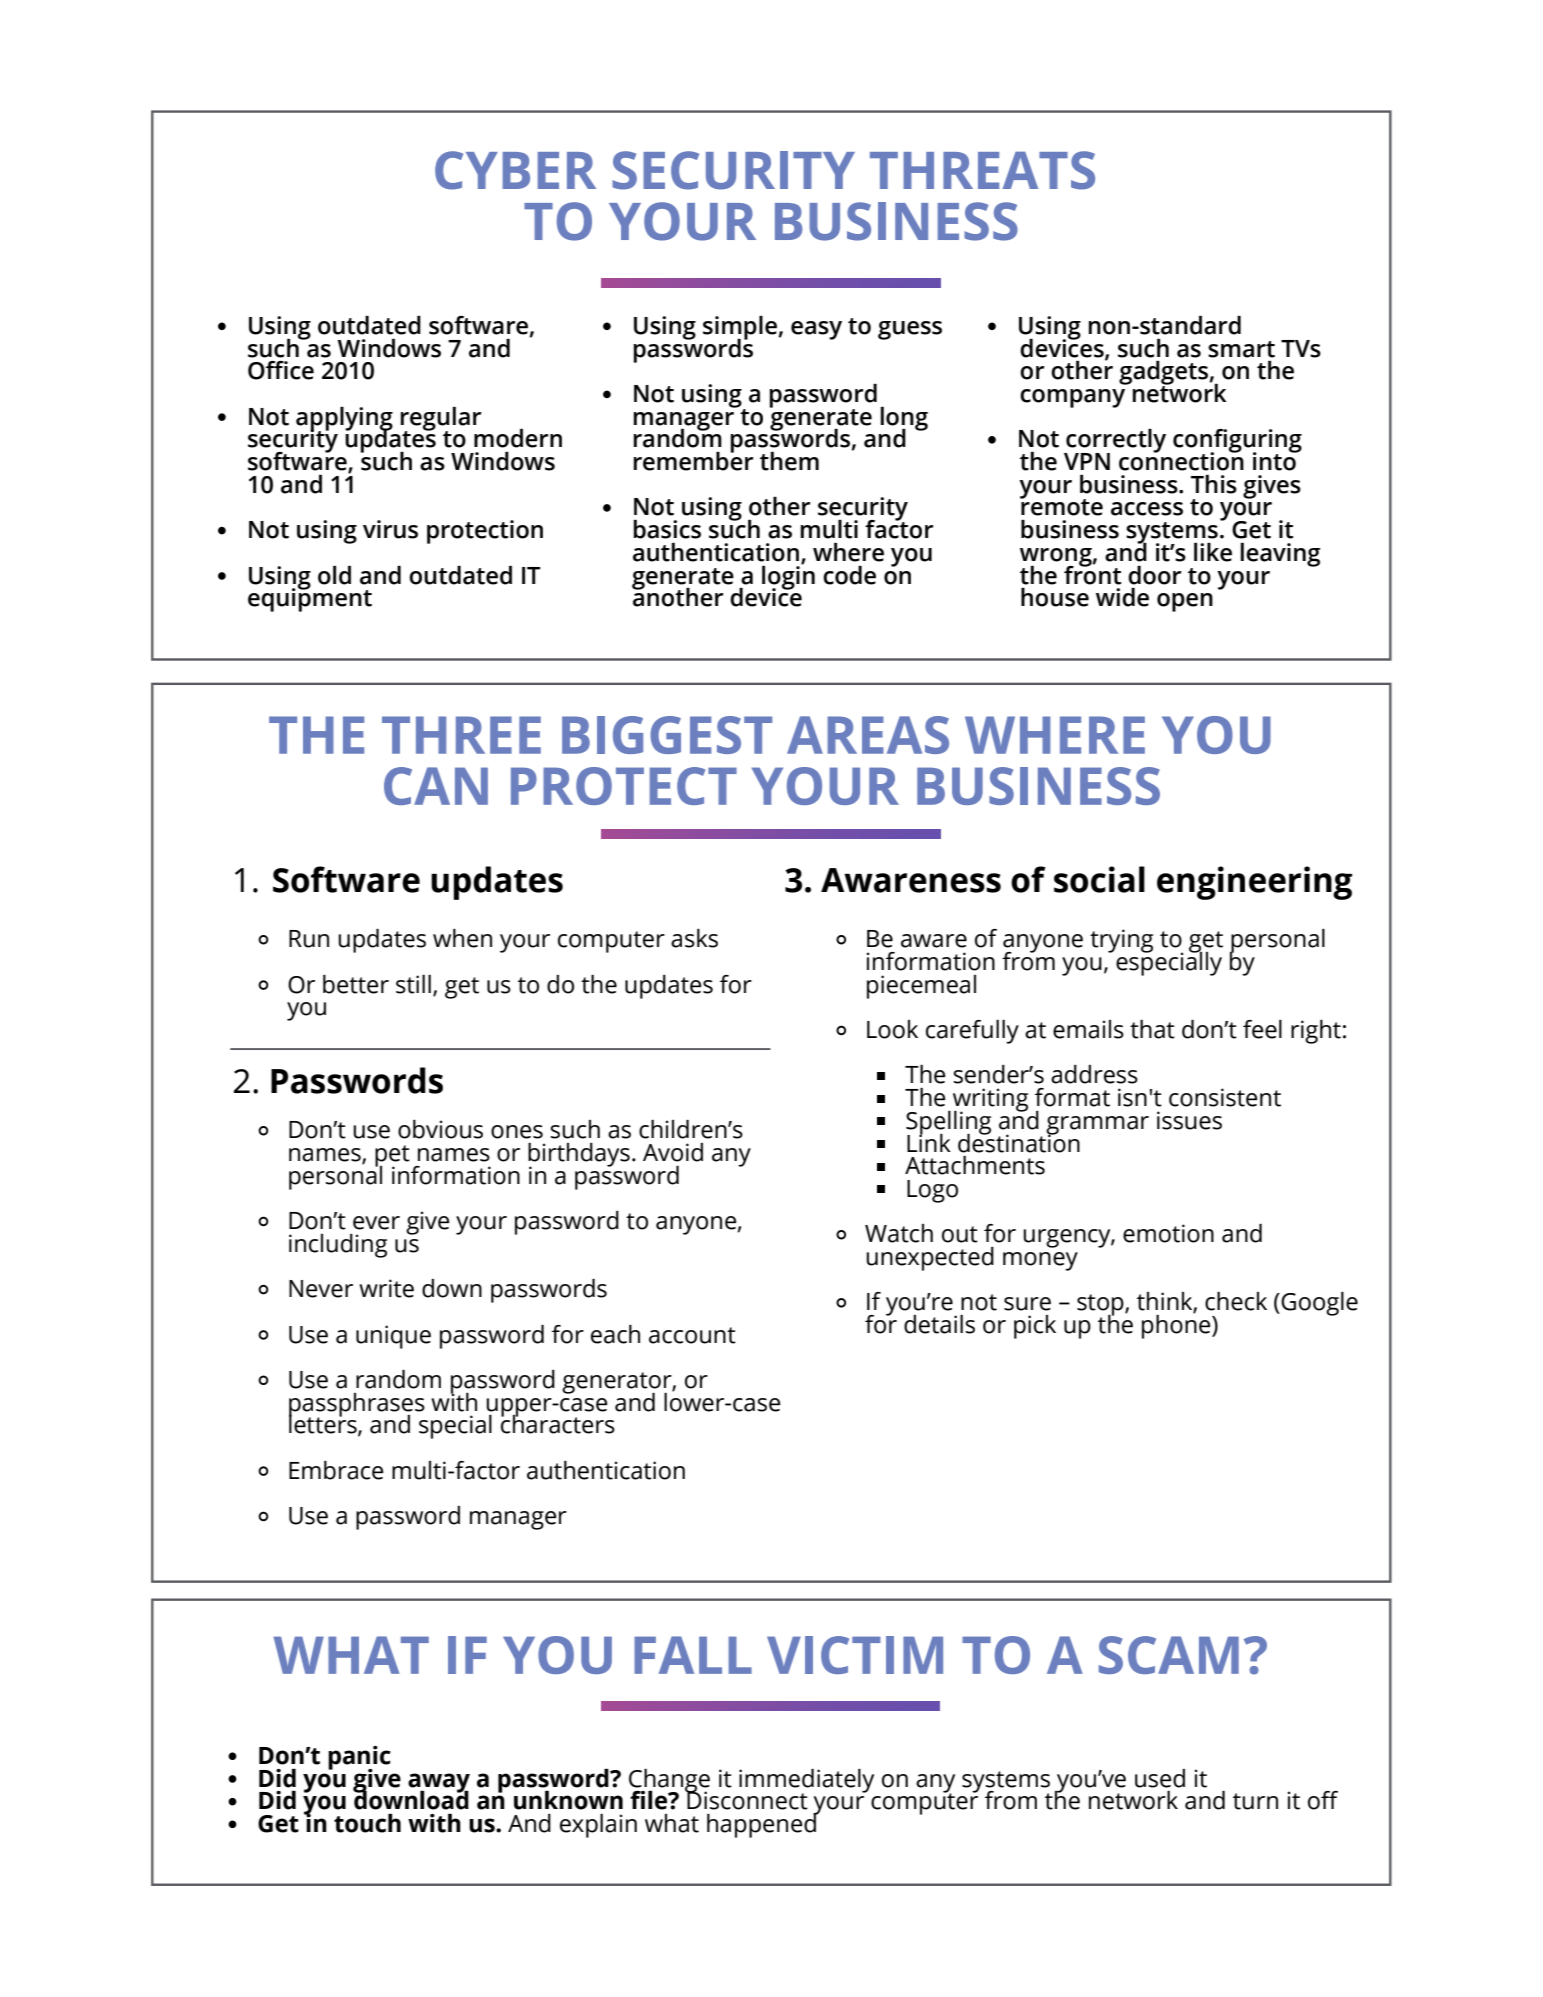 The width and height of the screenshot is (1543, 1997). I want to click on that, so click(1152, 1029).
